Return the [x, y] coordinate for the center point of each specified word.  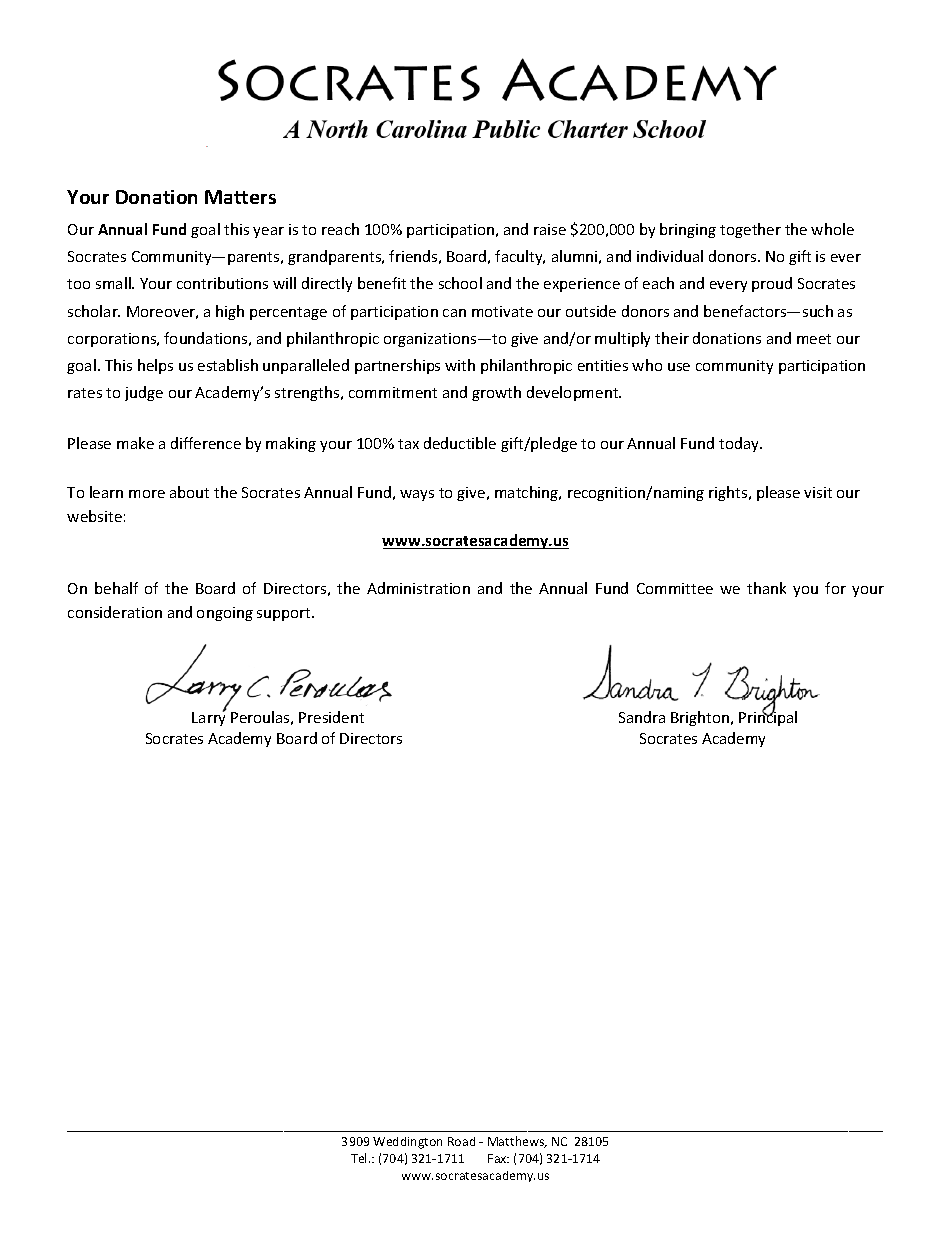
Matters [240, 197]
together [750, 230]
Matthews [517, 1142]
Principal [768, 718]
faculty [520, 257]
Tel [360, 1158]
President [331, 717]
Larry [209, 718]
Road [461, 1141]
